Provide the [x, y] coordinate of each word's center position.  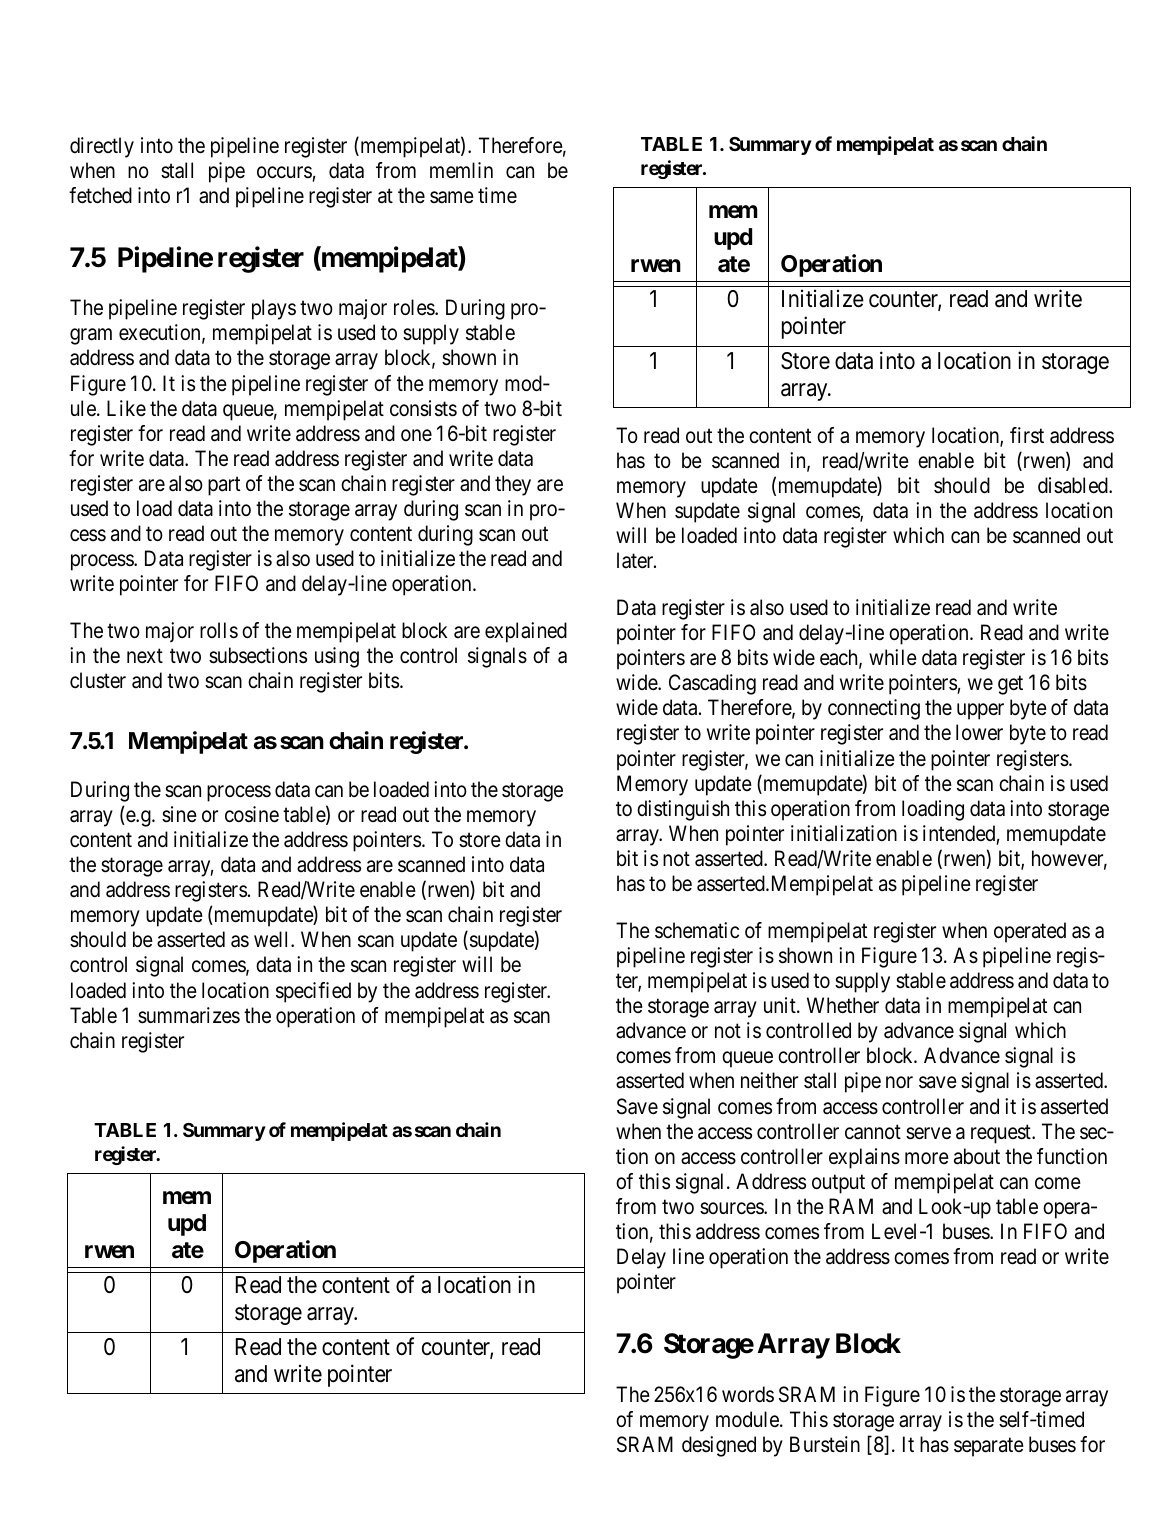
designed [719, 1446]
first [1027, 435]
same [452, 197]
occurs [284, 172]
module [748, 1419]
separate [989, 1447]
